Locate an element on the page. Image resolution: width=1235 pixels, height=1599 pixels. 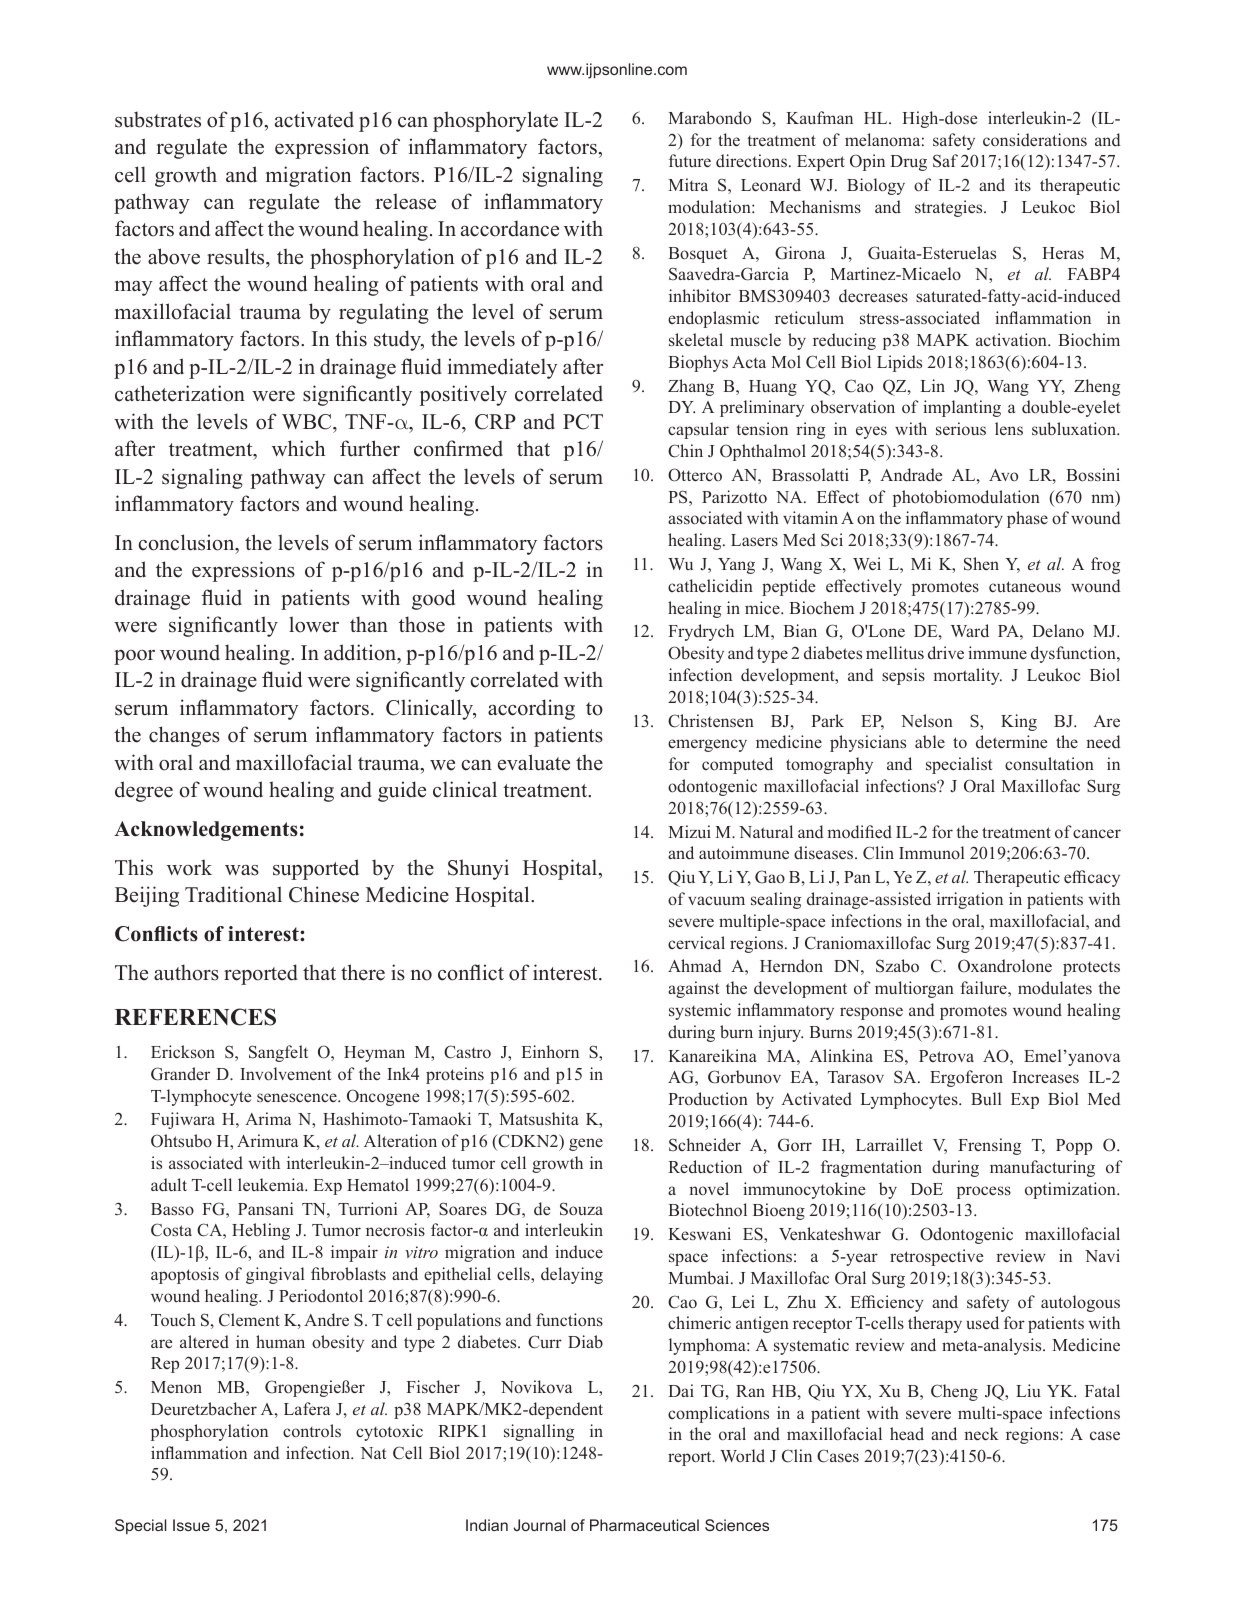
which is located at coordinates (298, 448).
